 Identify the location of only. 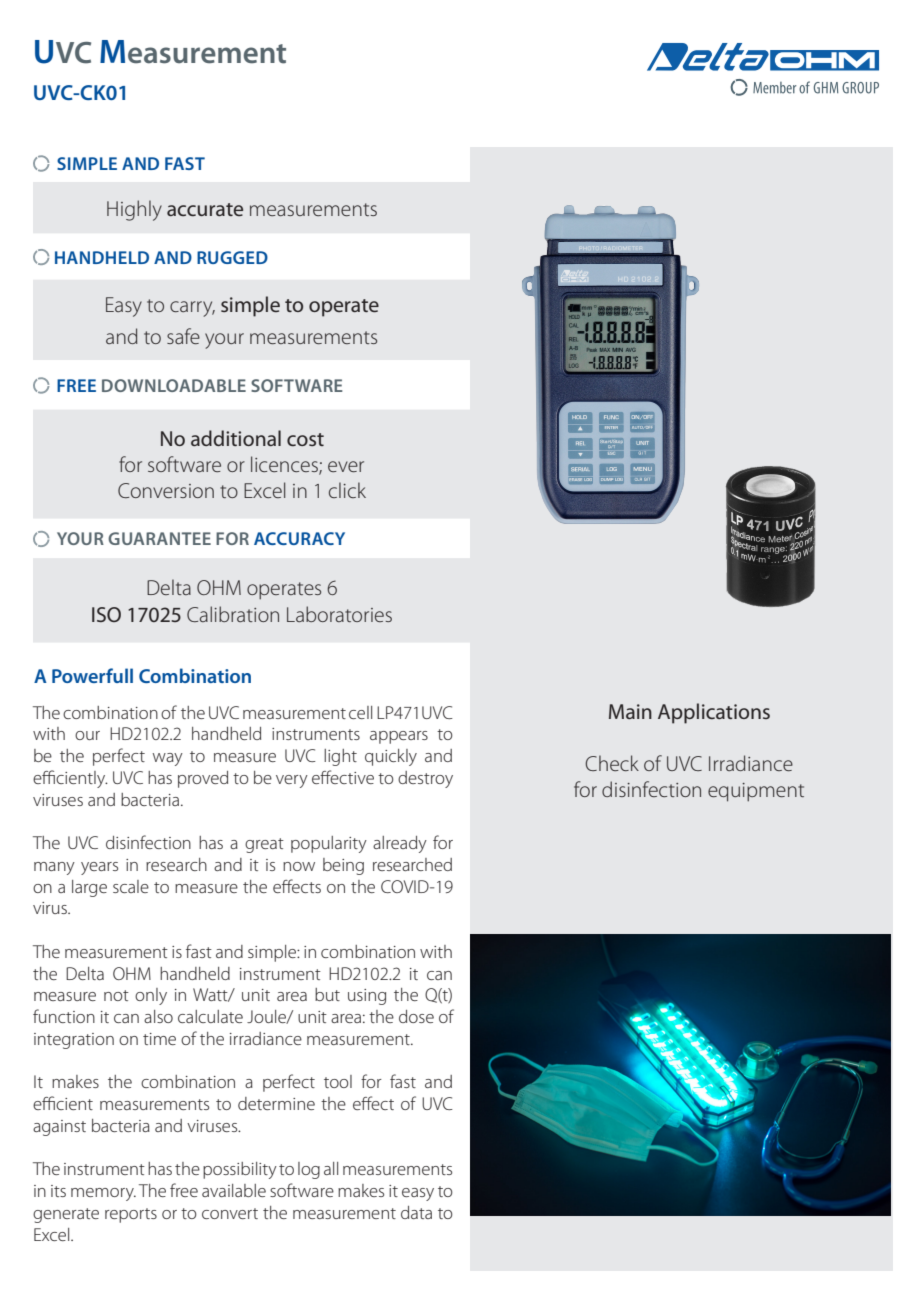
(151, 996).
